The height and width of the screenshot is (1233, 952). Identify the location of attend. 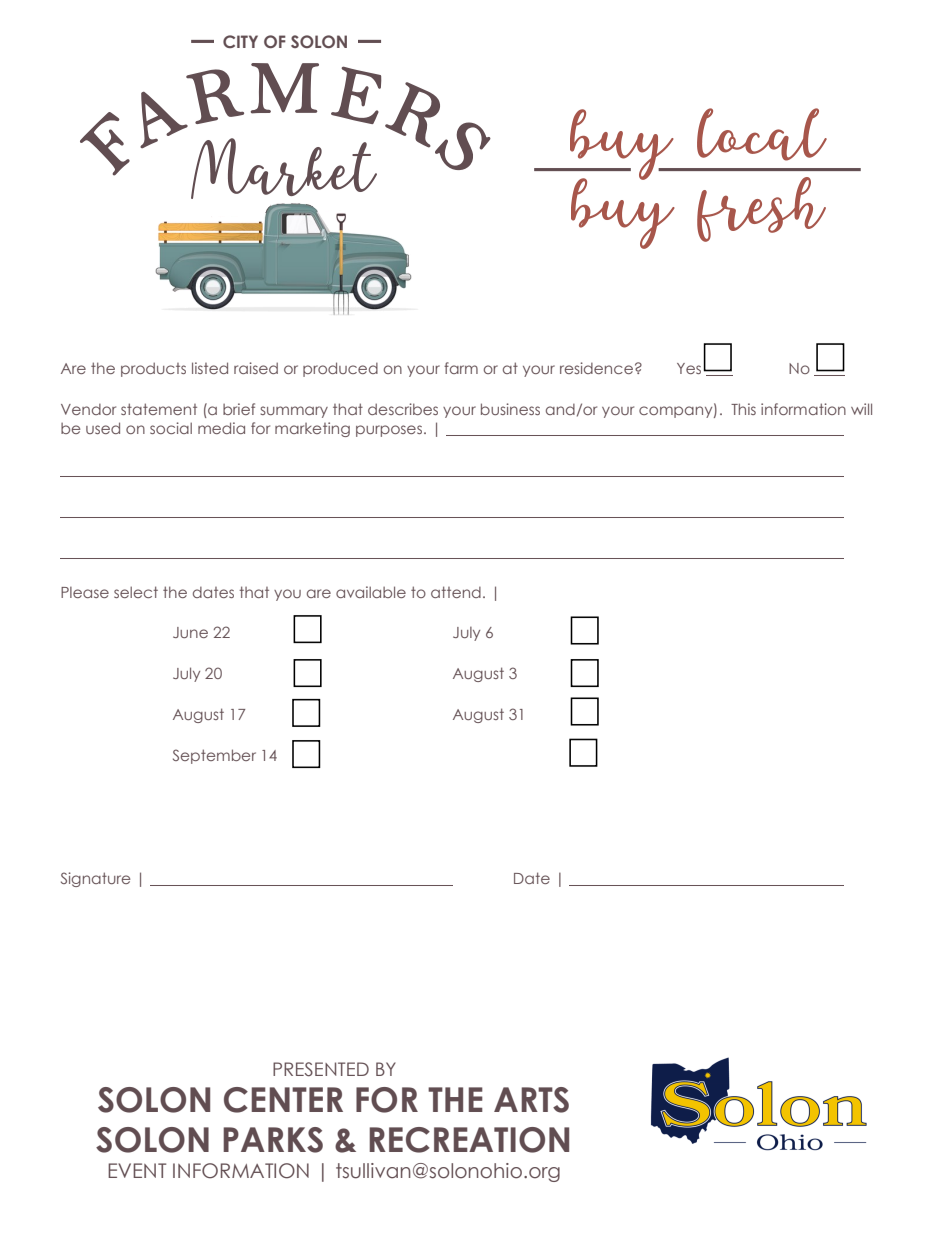
(456, 592).
